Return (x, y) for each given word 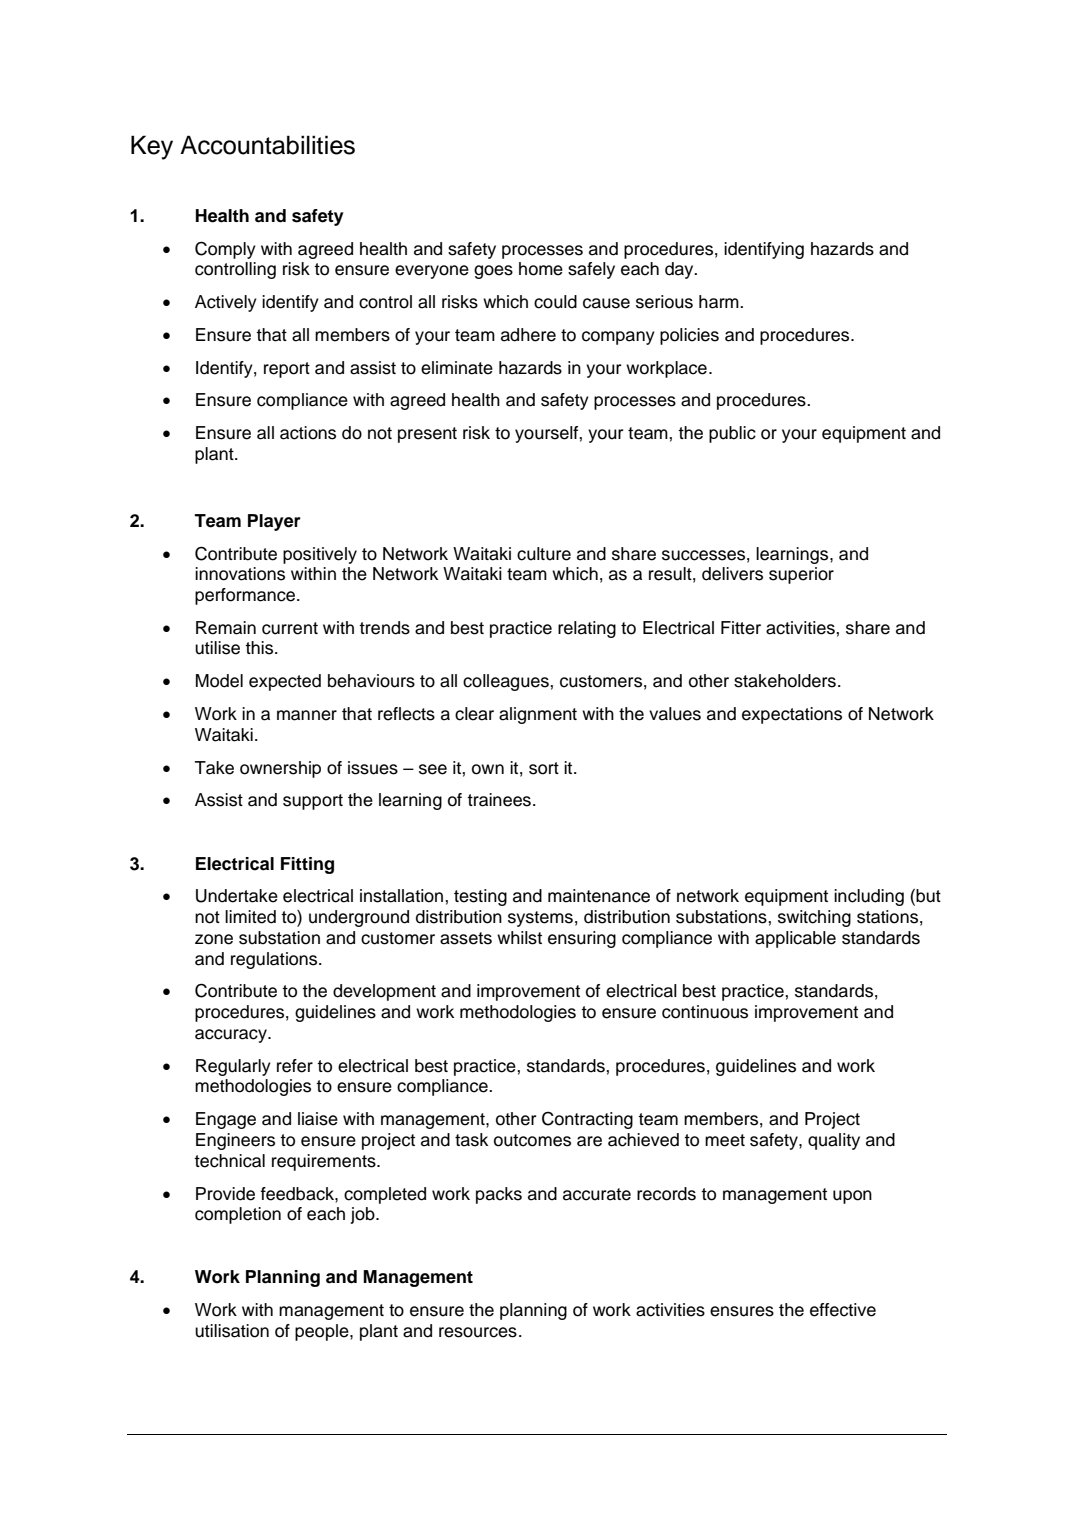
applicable (795, 939)
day (680, 270)
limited (250, 917)
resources (478, 1332)
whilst (519, 938)
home (541, 269)
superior (801, 575)
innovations (240, 574)
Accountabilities (267, 145)
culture (544, 554)
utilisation (232, 1331)
